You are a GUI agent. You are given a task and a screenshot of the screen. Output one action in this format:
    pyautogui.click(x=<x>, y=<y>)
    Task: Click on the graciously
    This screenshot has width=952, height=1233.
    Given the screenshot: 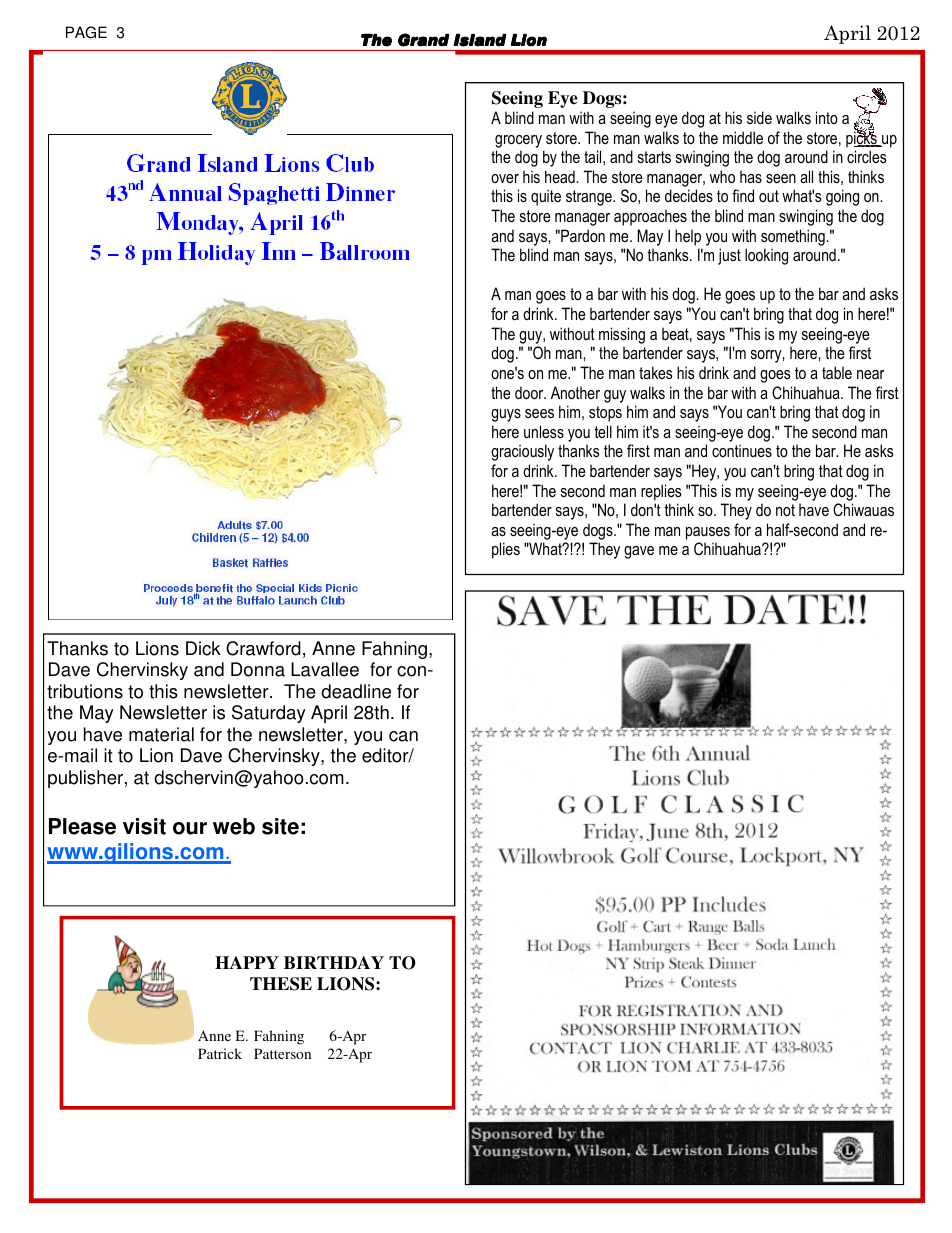 What is the action you would take?
    pyautogui.click(x=522, y=452)
